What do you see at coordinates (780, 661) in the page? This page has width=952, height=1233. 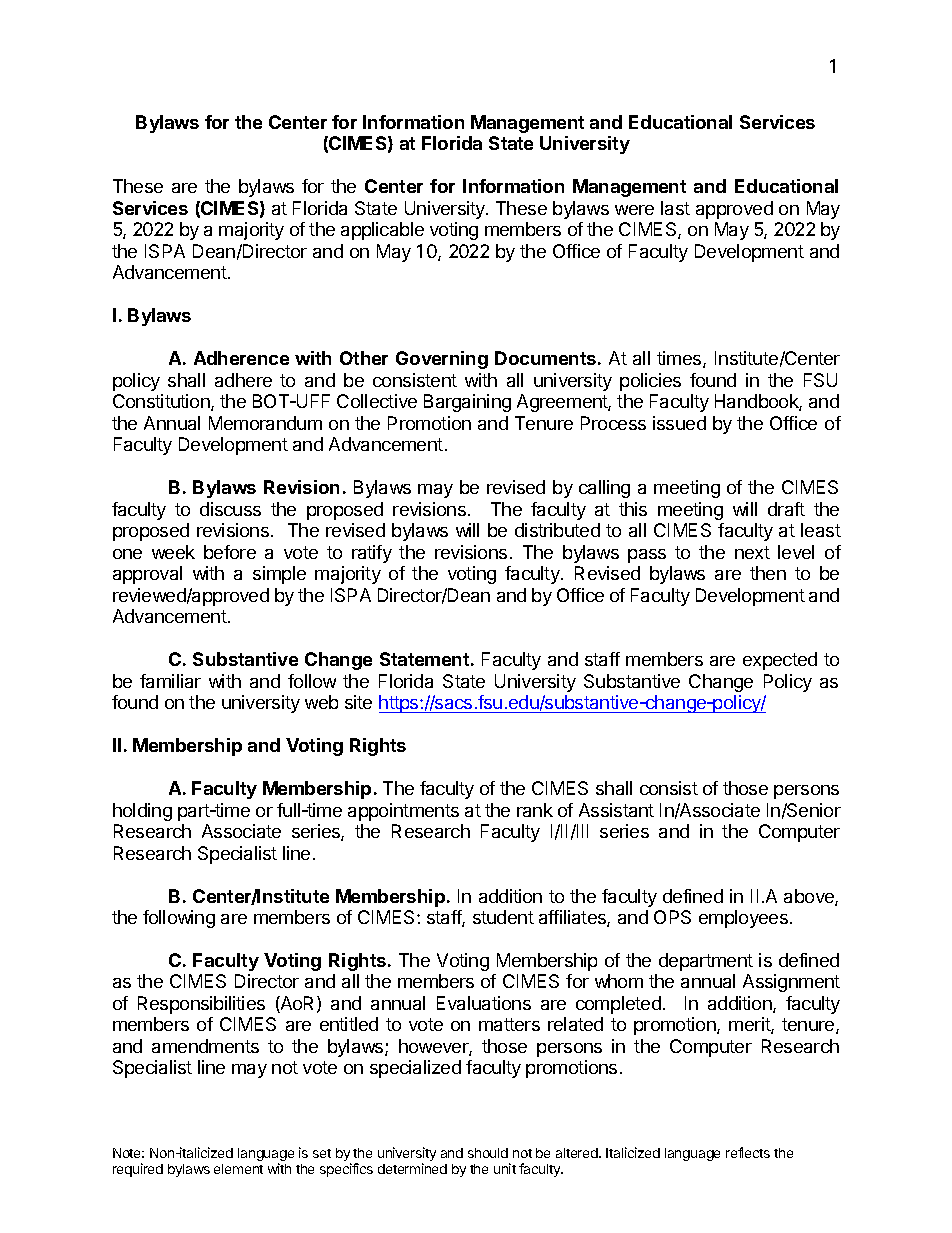 I see `expected` at bounding box center [780, 661].
